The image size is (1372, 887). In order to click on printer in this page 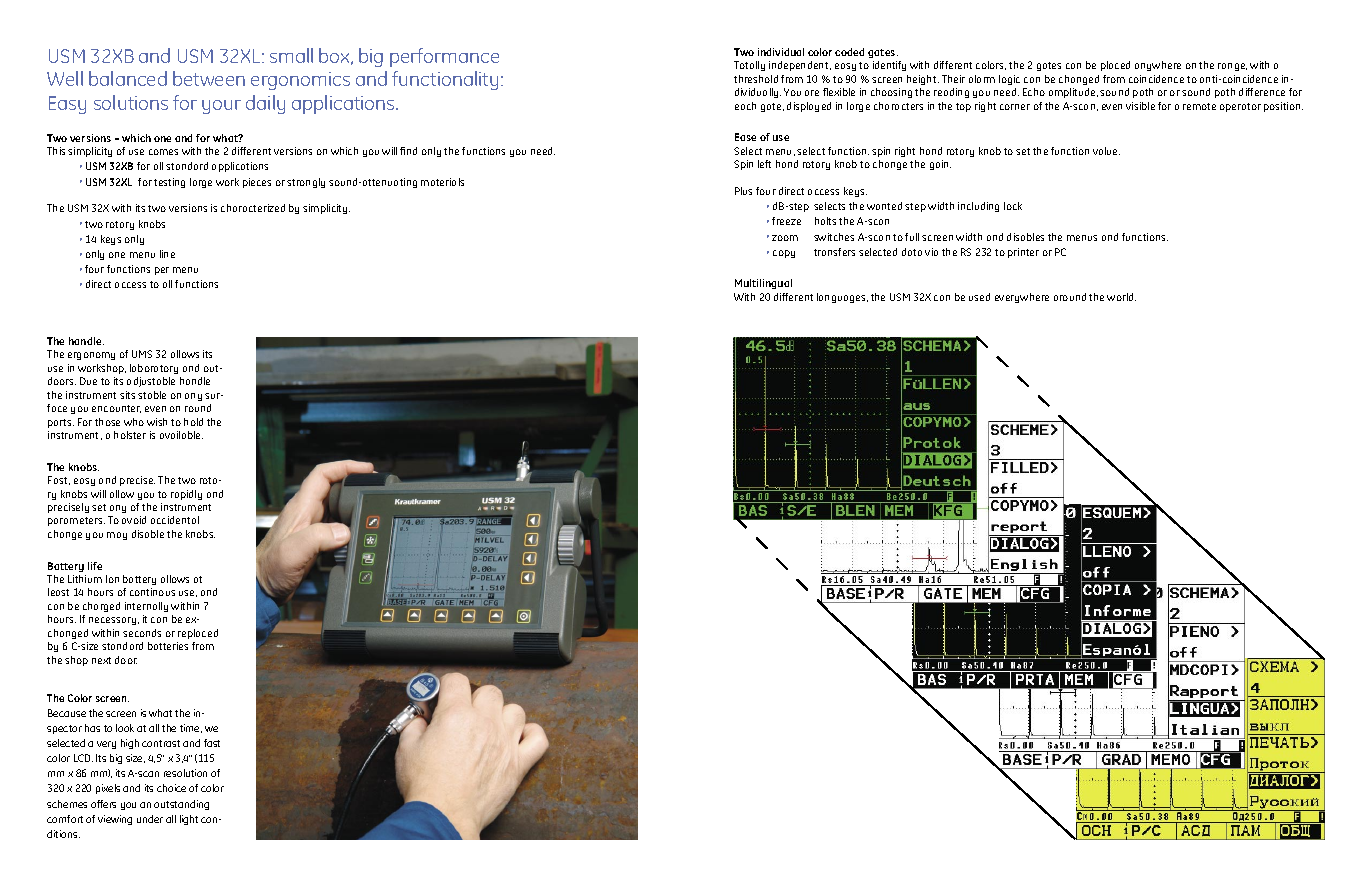, I will do `click(1023, 253)`.
